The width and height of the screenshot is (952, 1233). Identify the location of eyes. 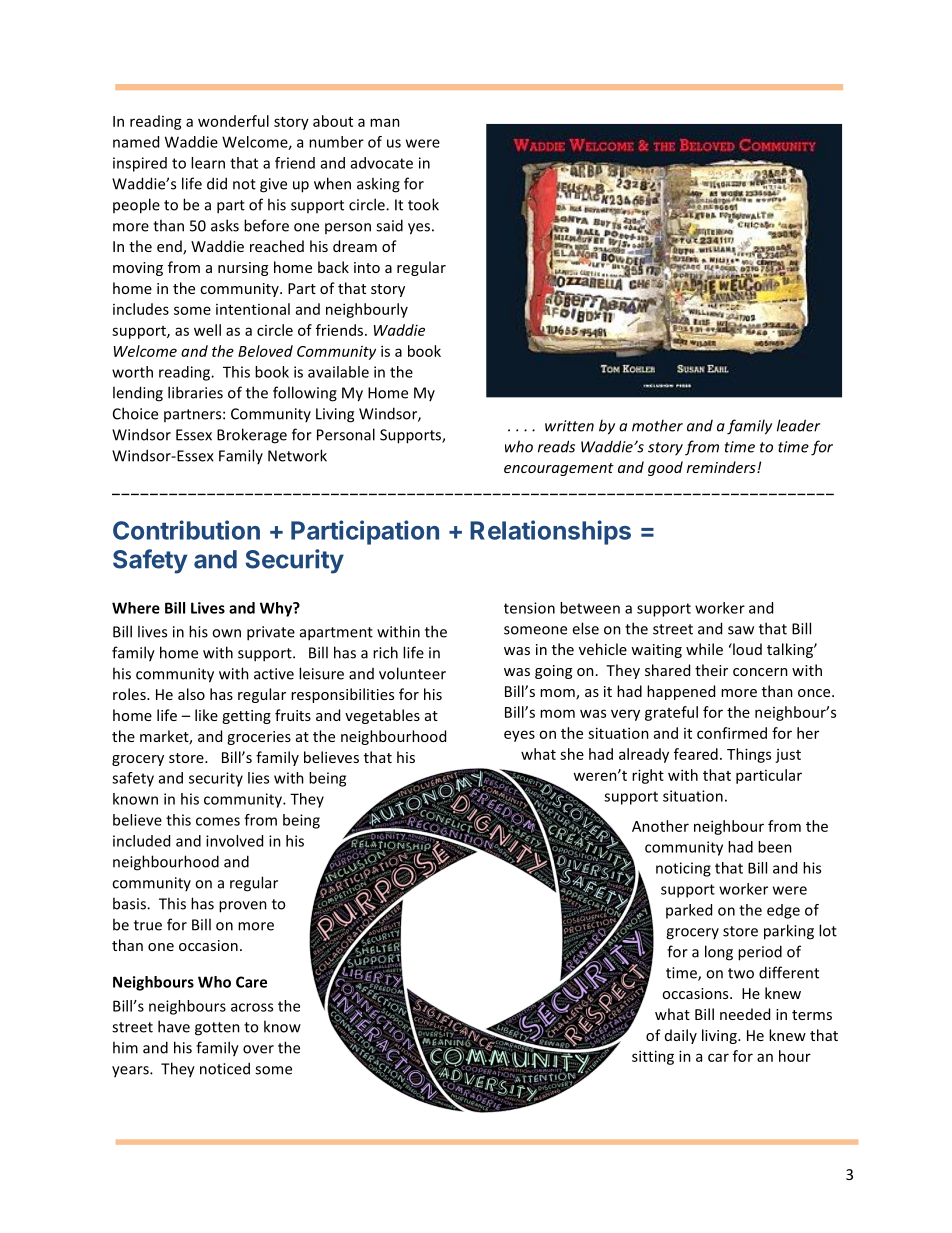
(519, 736).
